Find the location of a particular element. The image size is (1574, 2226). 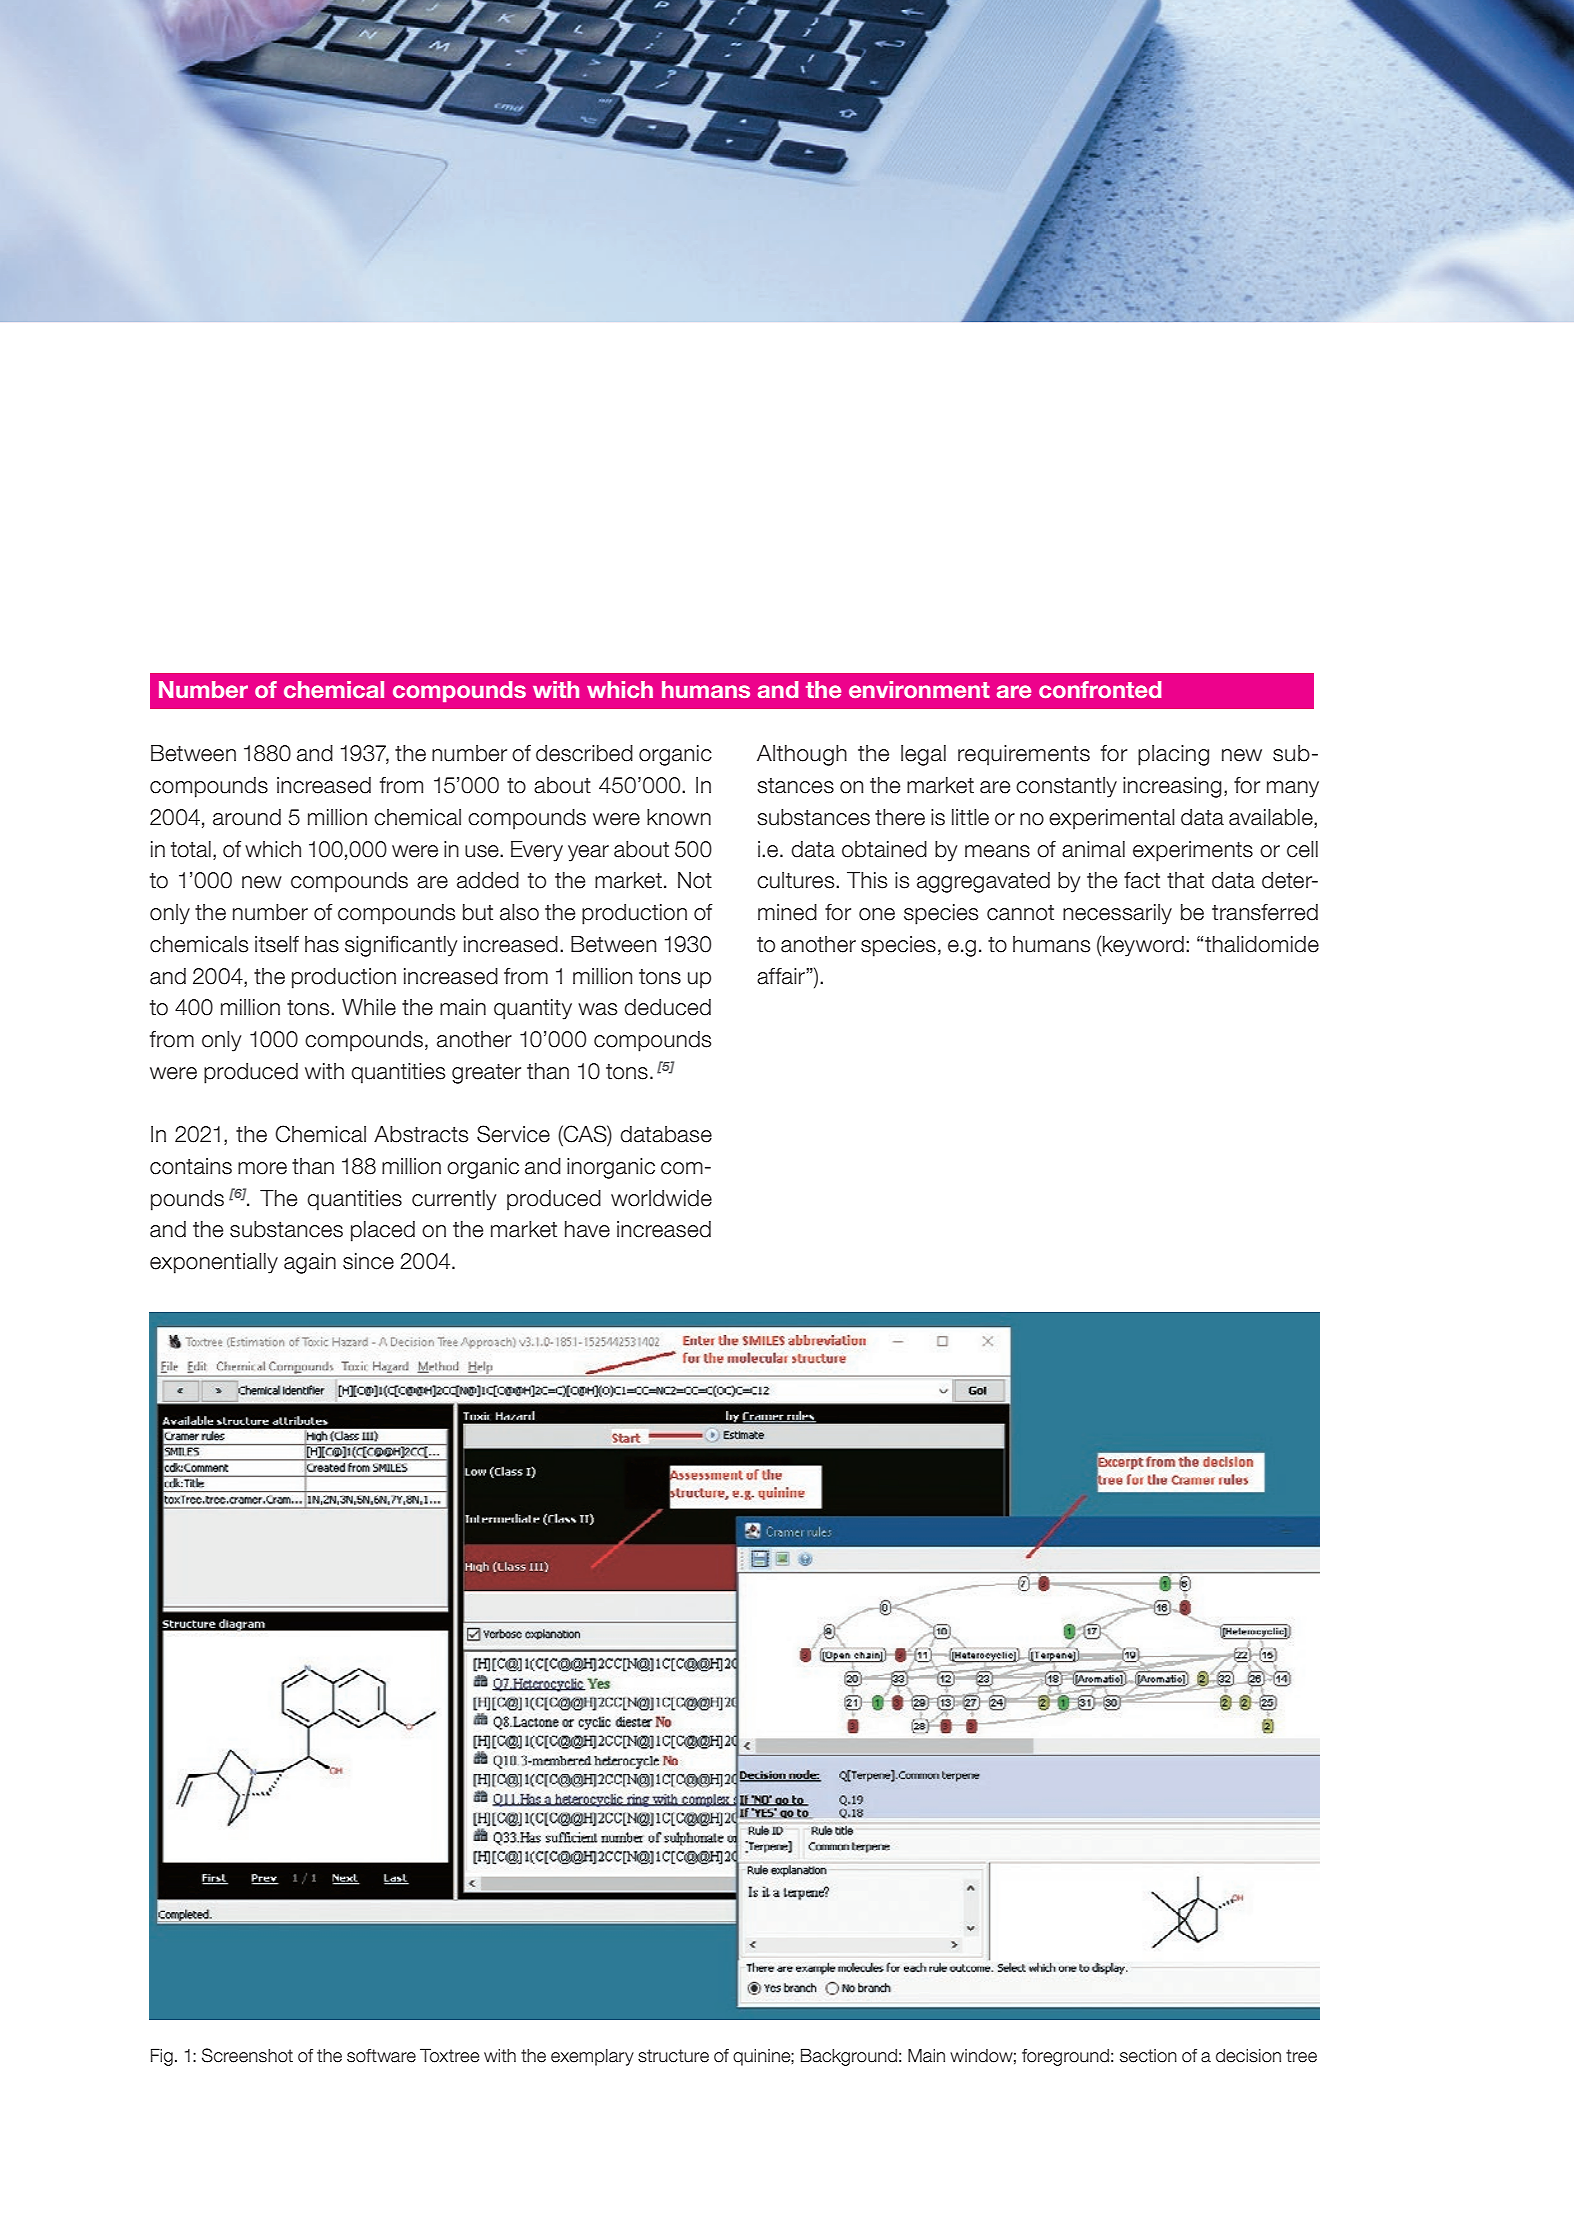

have is located at coordinates (587, 1229).
